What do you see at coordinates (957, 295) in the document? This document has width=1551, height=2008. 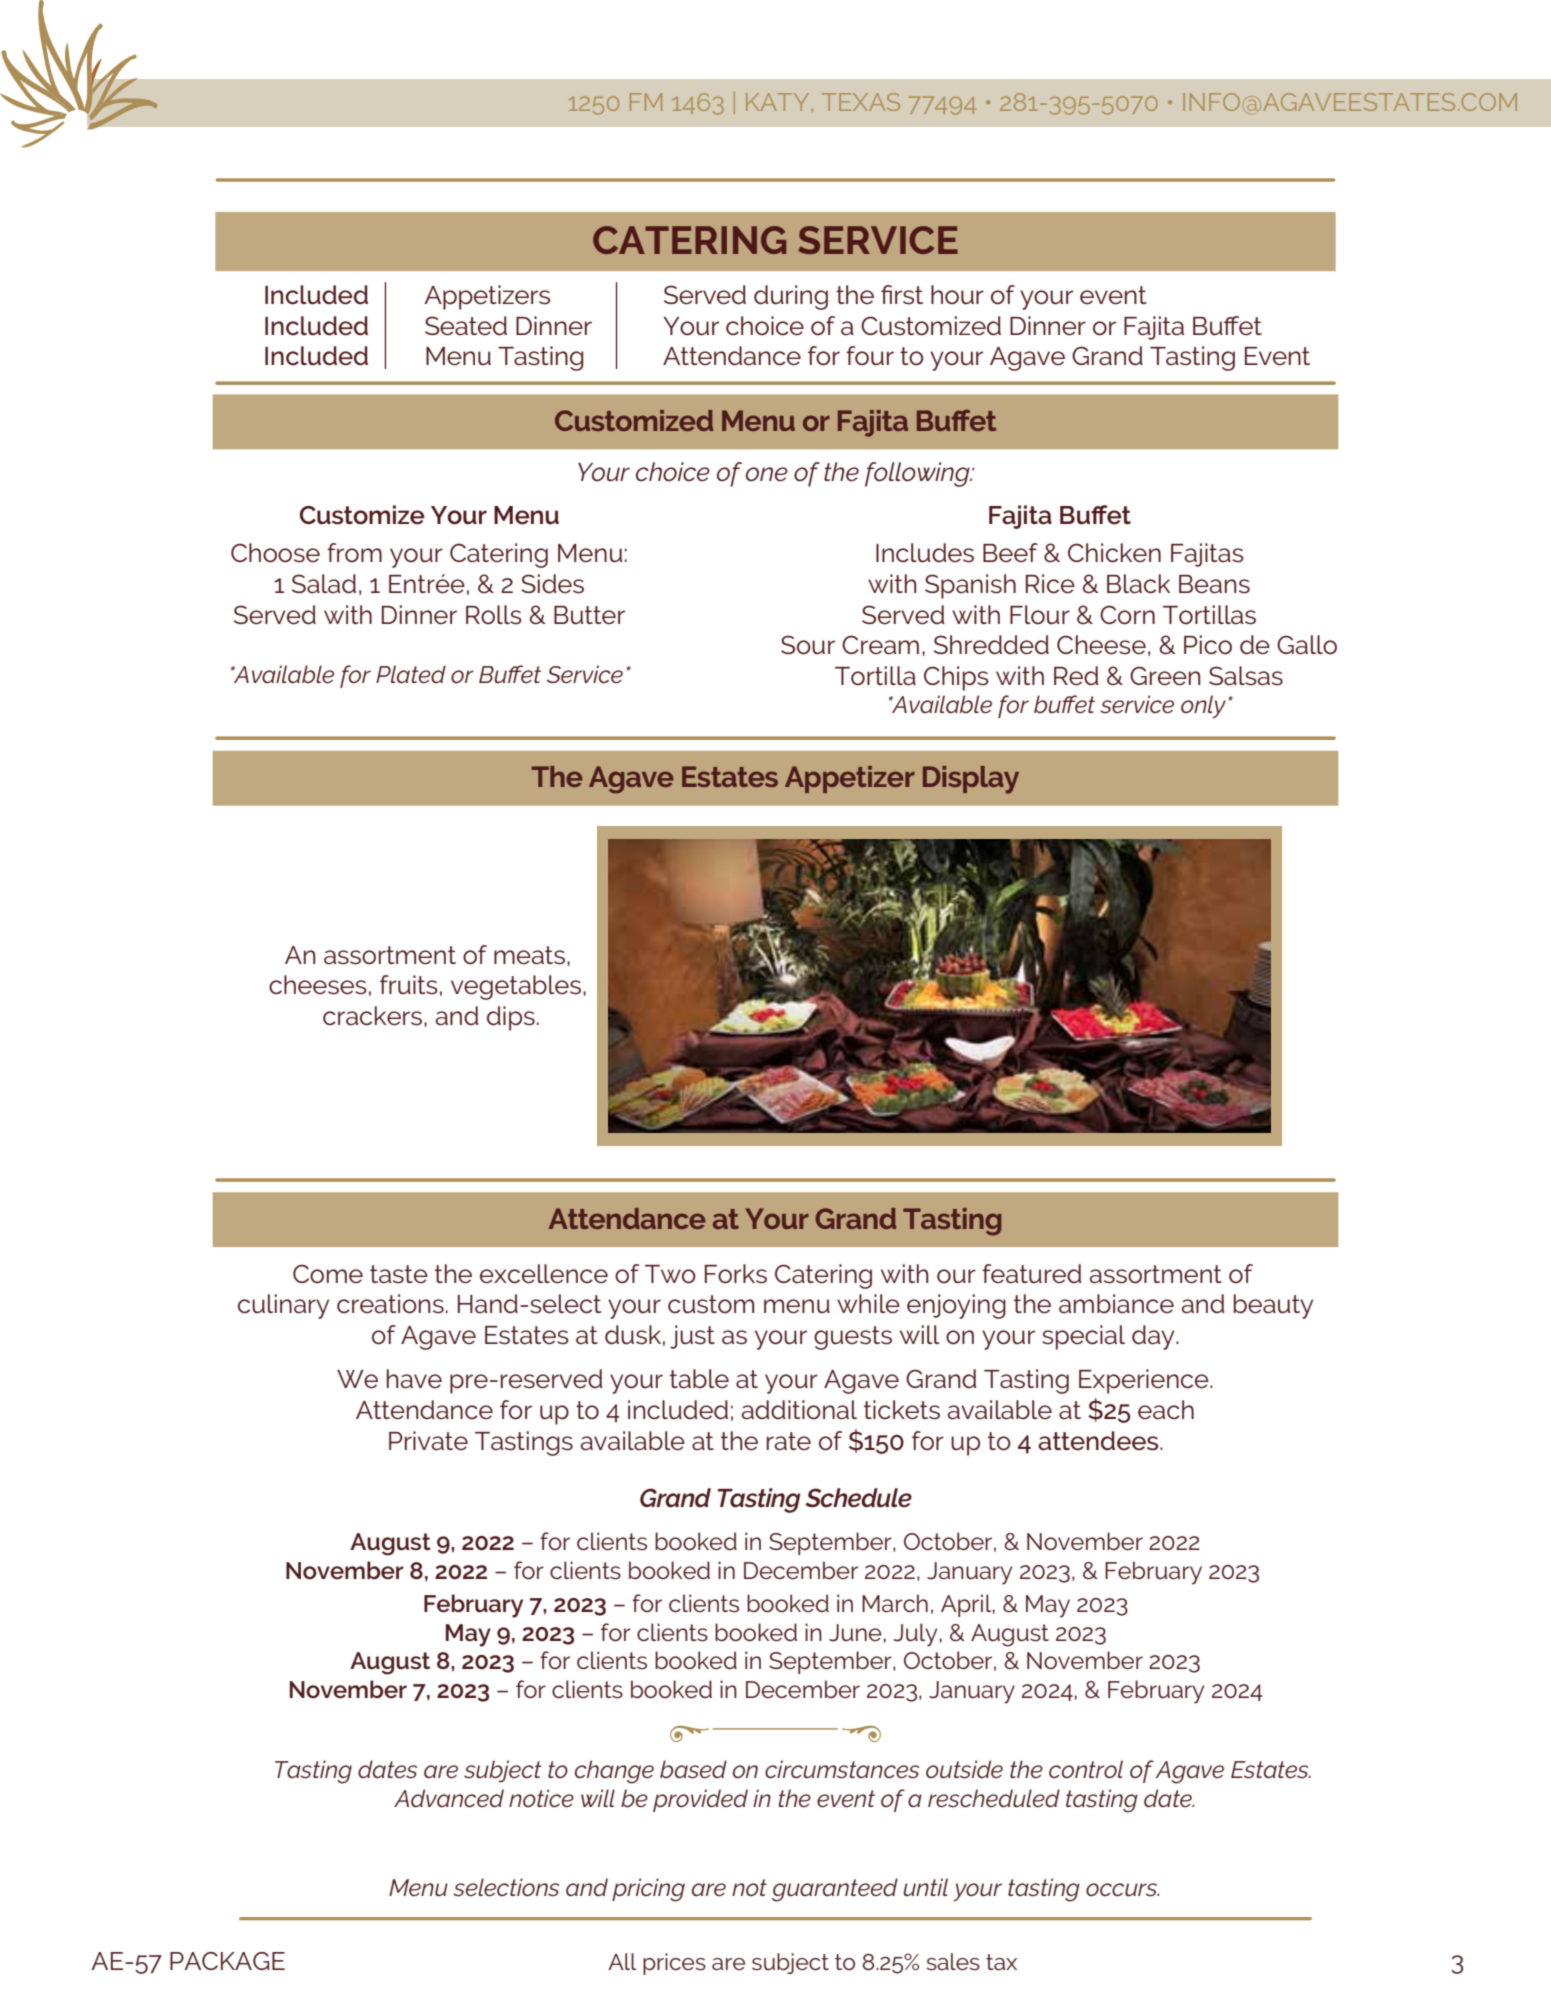 I see `hour` at bounding box center [957, 295].
